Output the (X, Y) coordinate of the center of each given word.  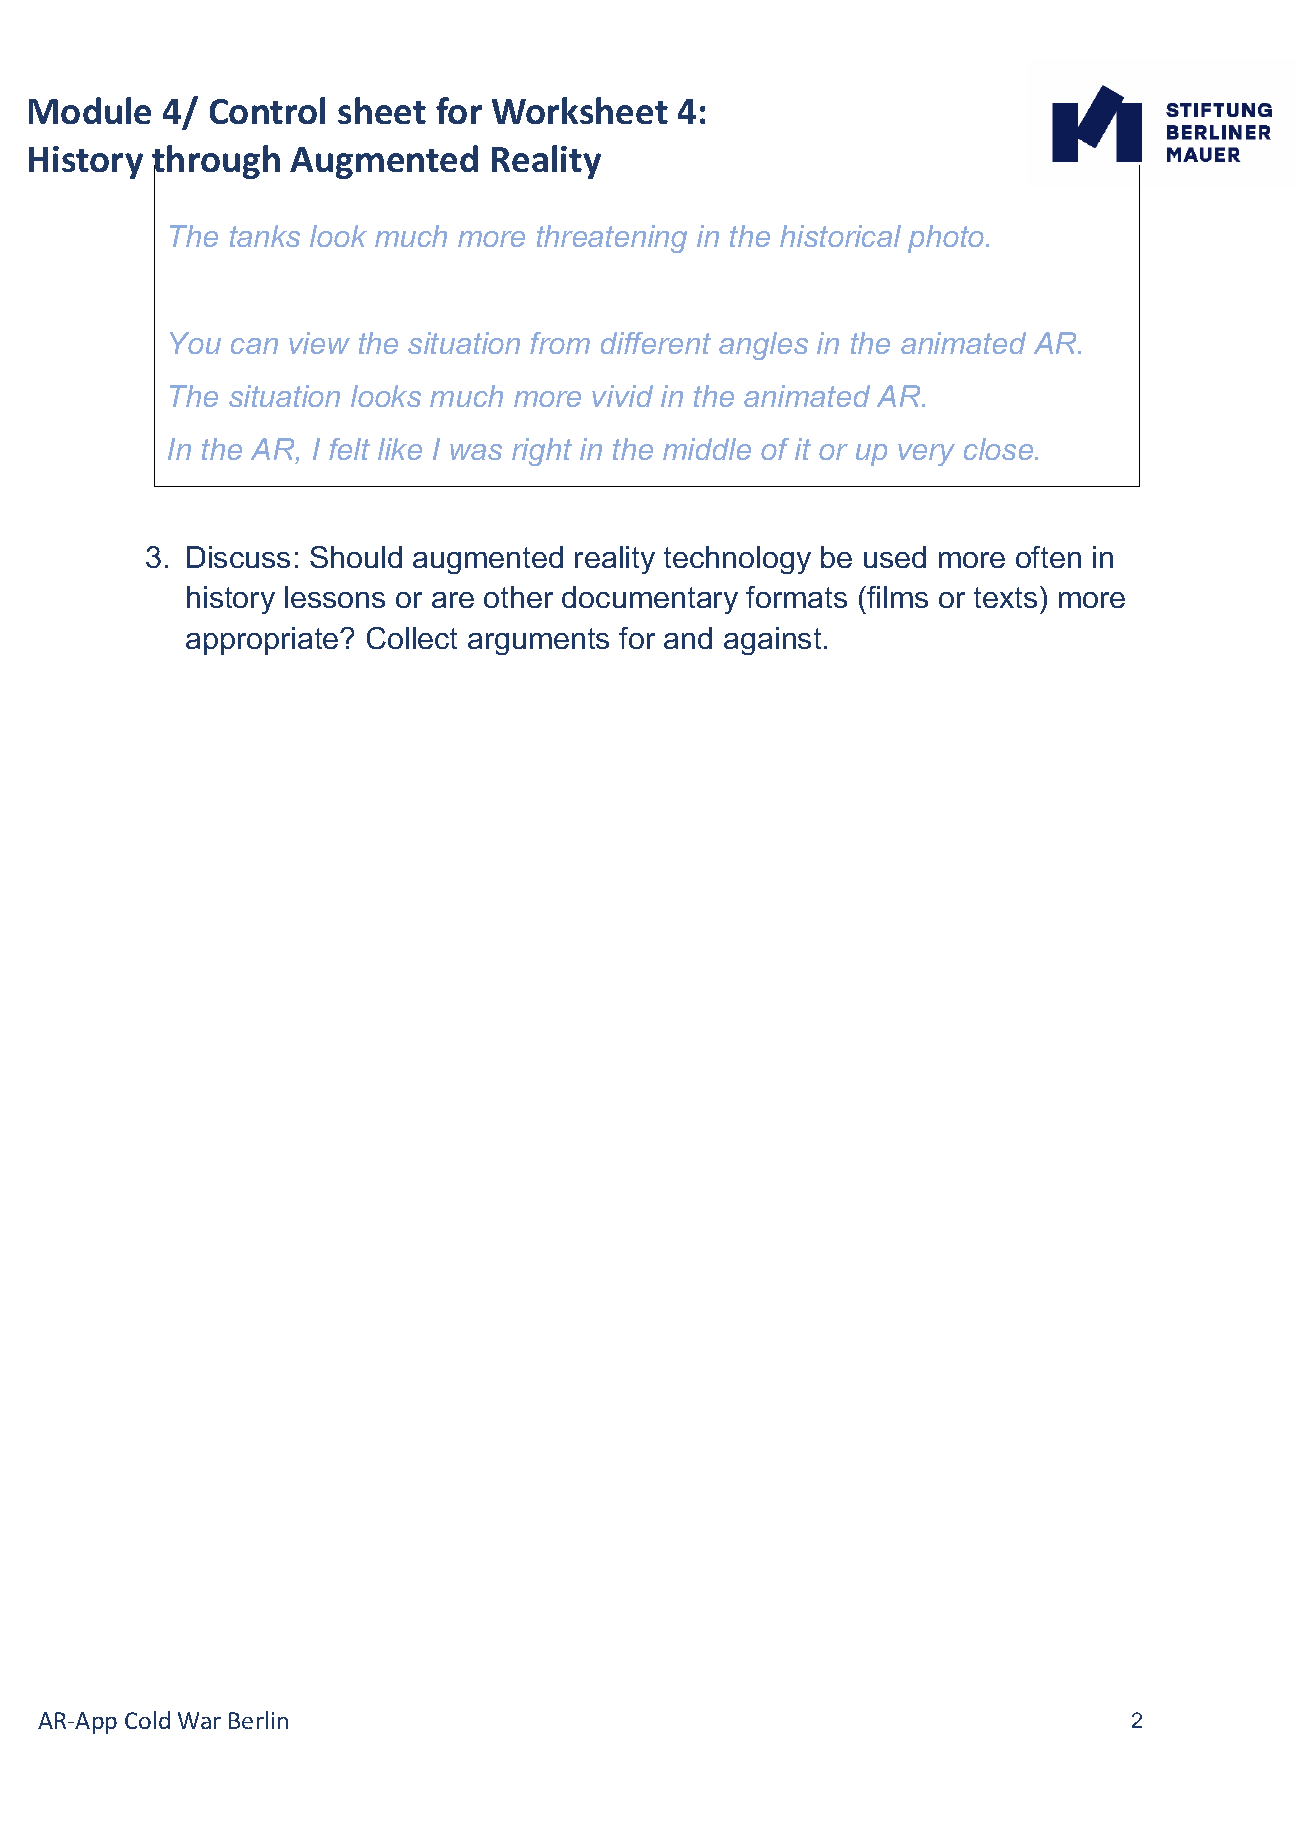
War (199, 1720)
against (772, 641)
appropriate (263, 641)
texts (1005, 597)
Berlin (258, 1720)
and (688, 638)
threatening (612, 239)
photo (947, 239)
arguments (538, 641)
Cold (147, 1720)
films (896, 597)
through (216, 163)
